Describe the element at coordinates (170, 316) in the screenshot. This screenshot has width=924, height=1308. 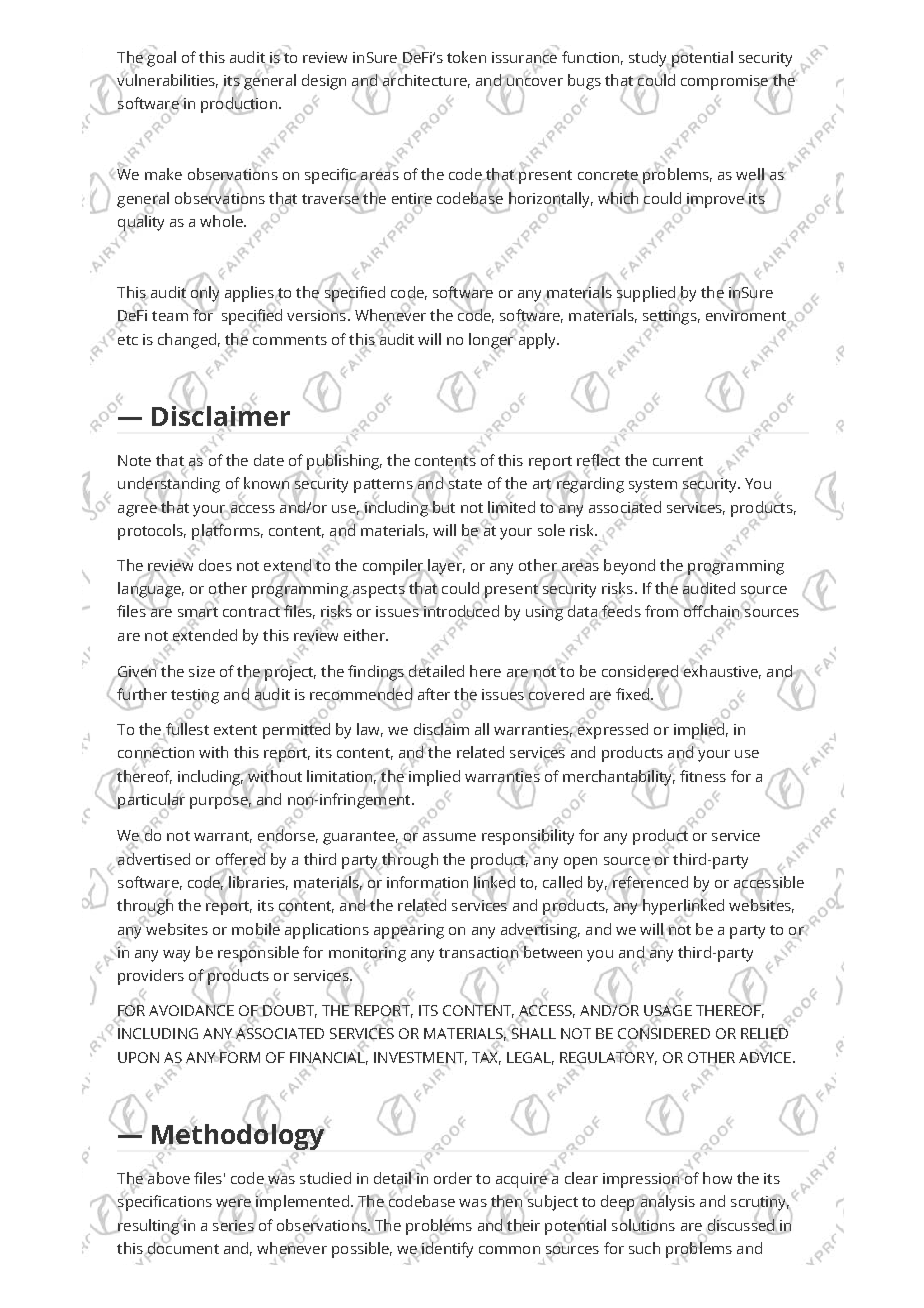
I see `team` at that location.
